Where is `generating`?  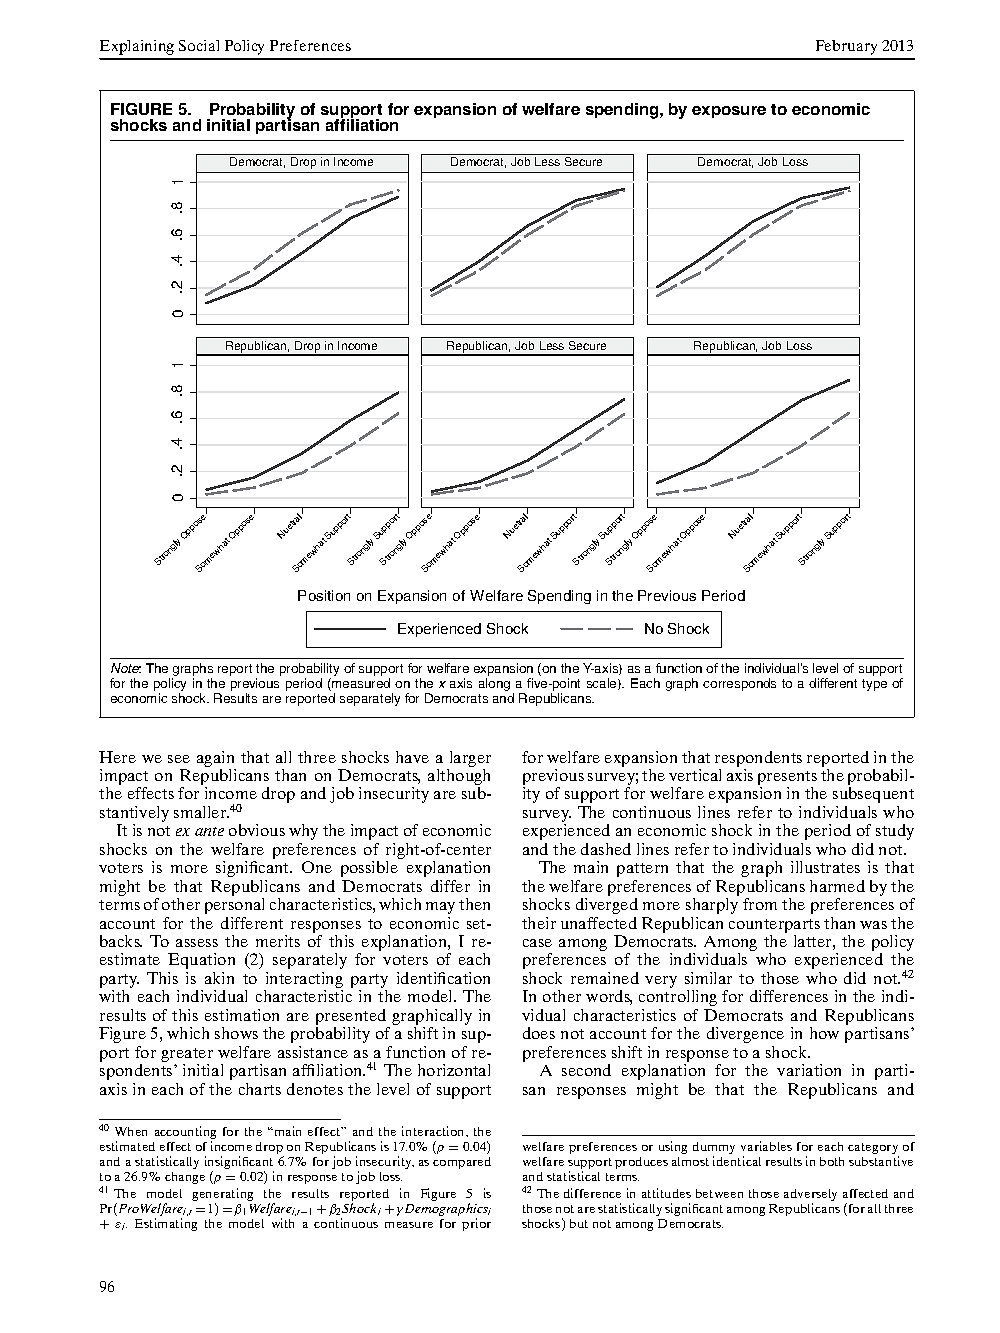 generating is located at coordinates (222, 1196).
